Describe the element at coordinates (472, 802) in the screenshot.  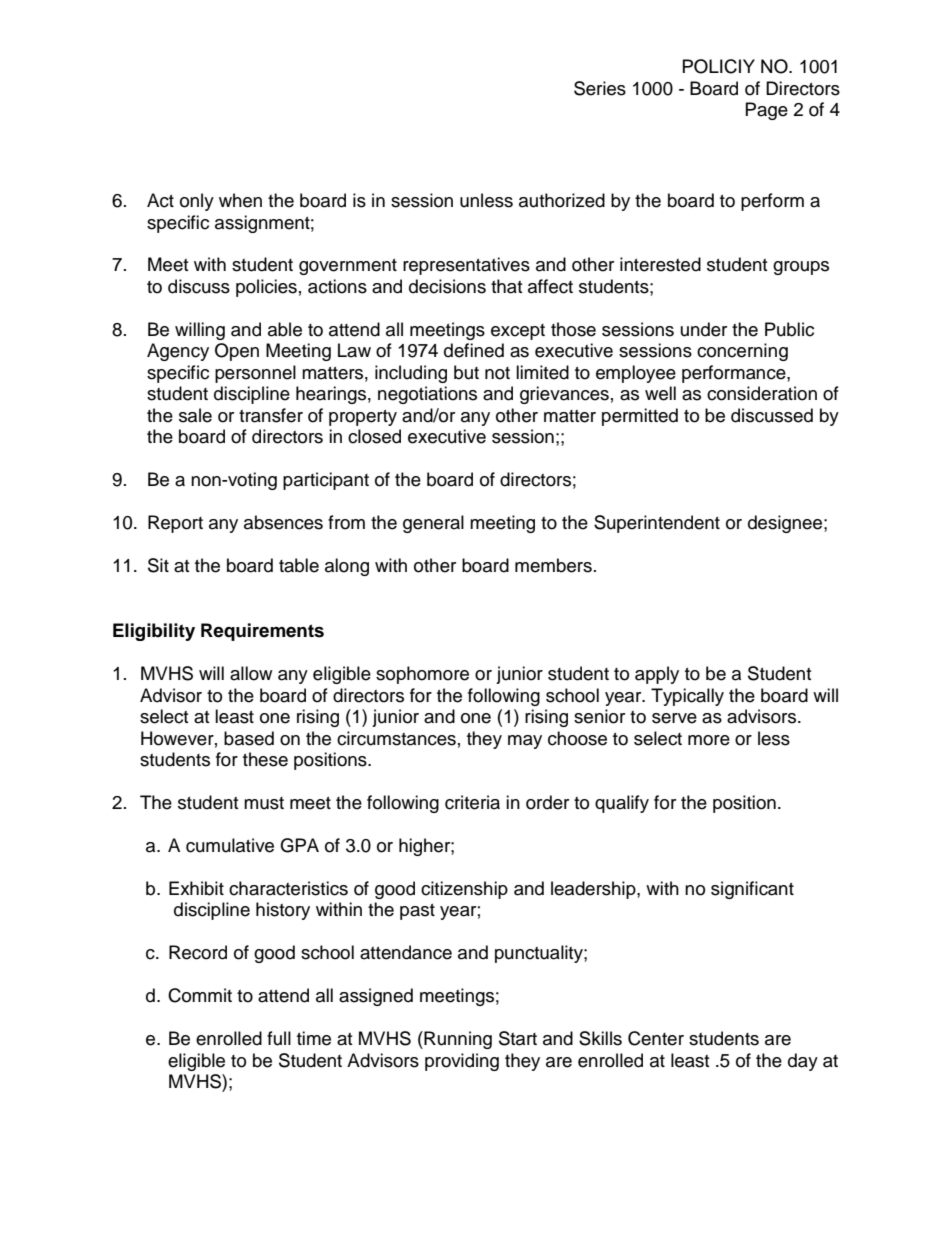
I see `criteria` at that location.
